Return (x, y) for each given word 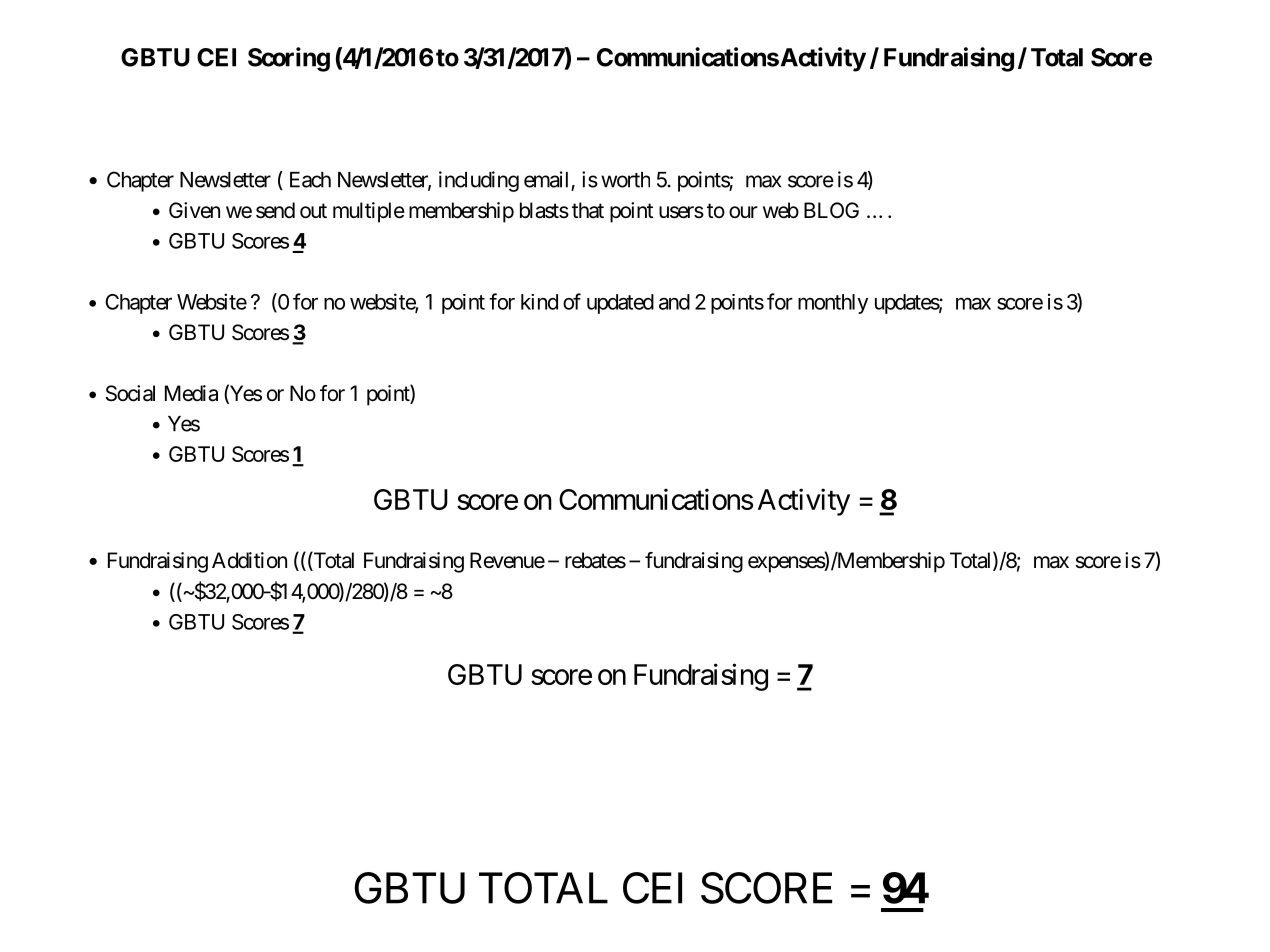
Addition (249, 560)
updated (620, 304)
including (479, 181)
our (743, 212)
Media (191, 393)
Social (130, 393)
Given (194, 210)
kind (539, 302)
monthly (833, 304)
